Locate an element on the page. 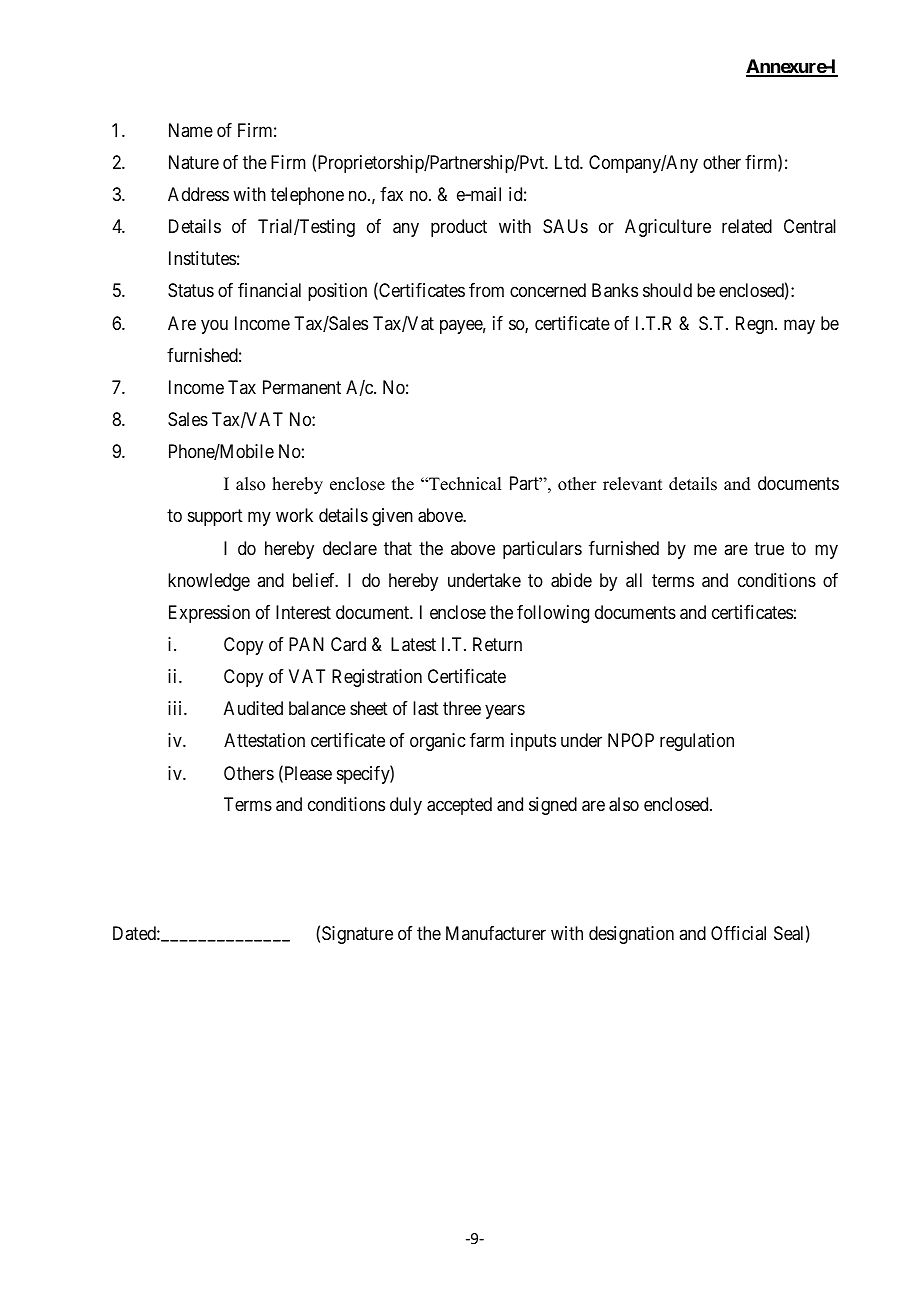  may is located at coordinates (799, 326).
